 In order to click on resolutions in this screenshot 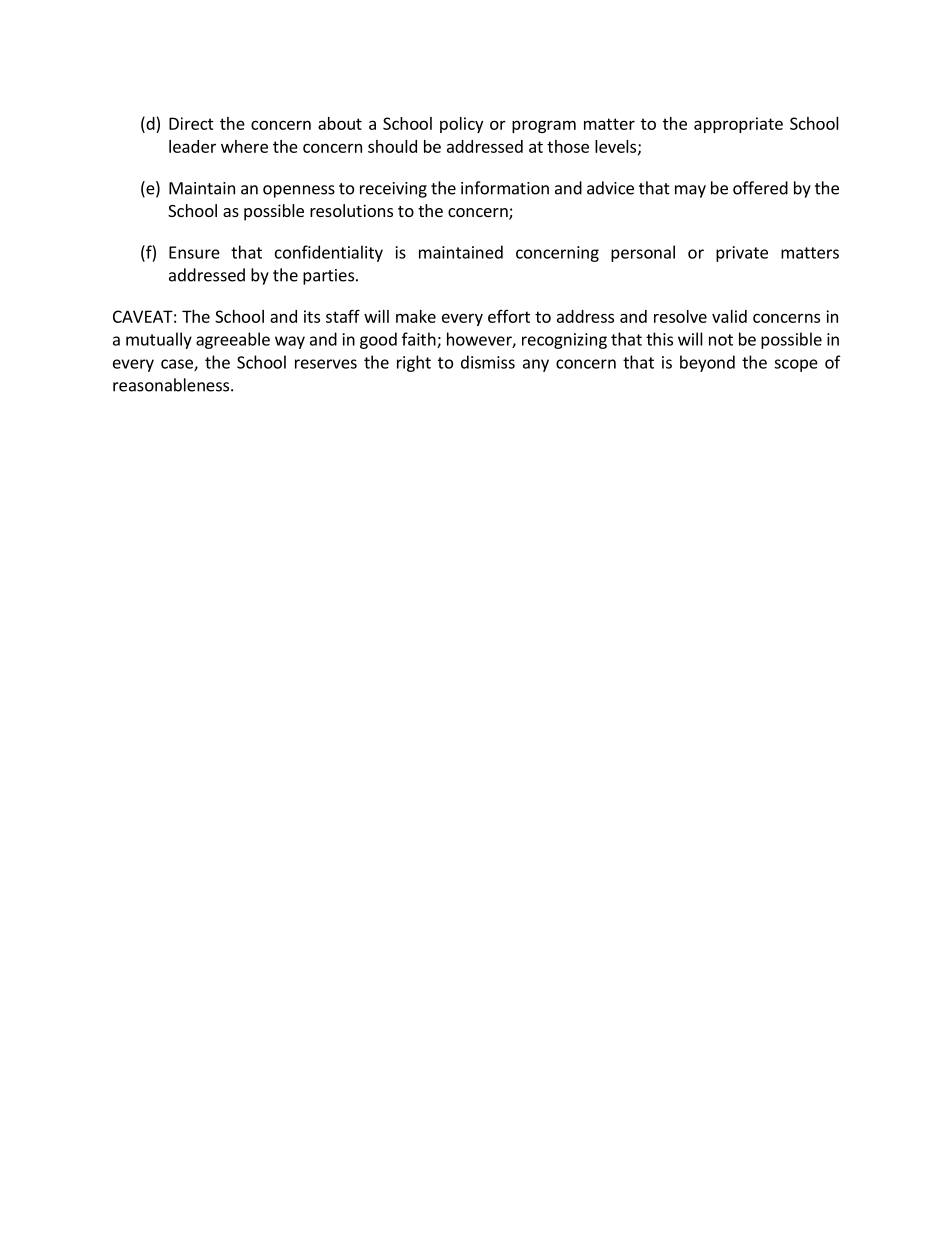, I will do `click(351, 210)`.
